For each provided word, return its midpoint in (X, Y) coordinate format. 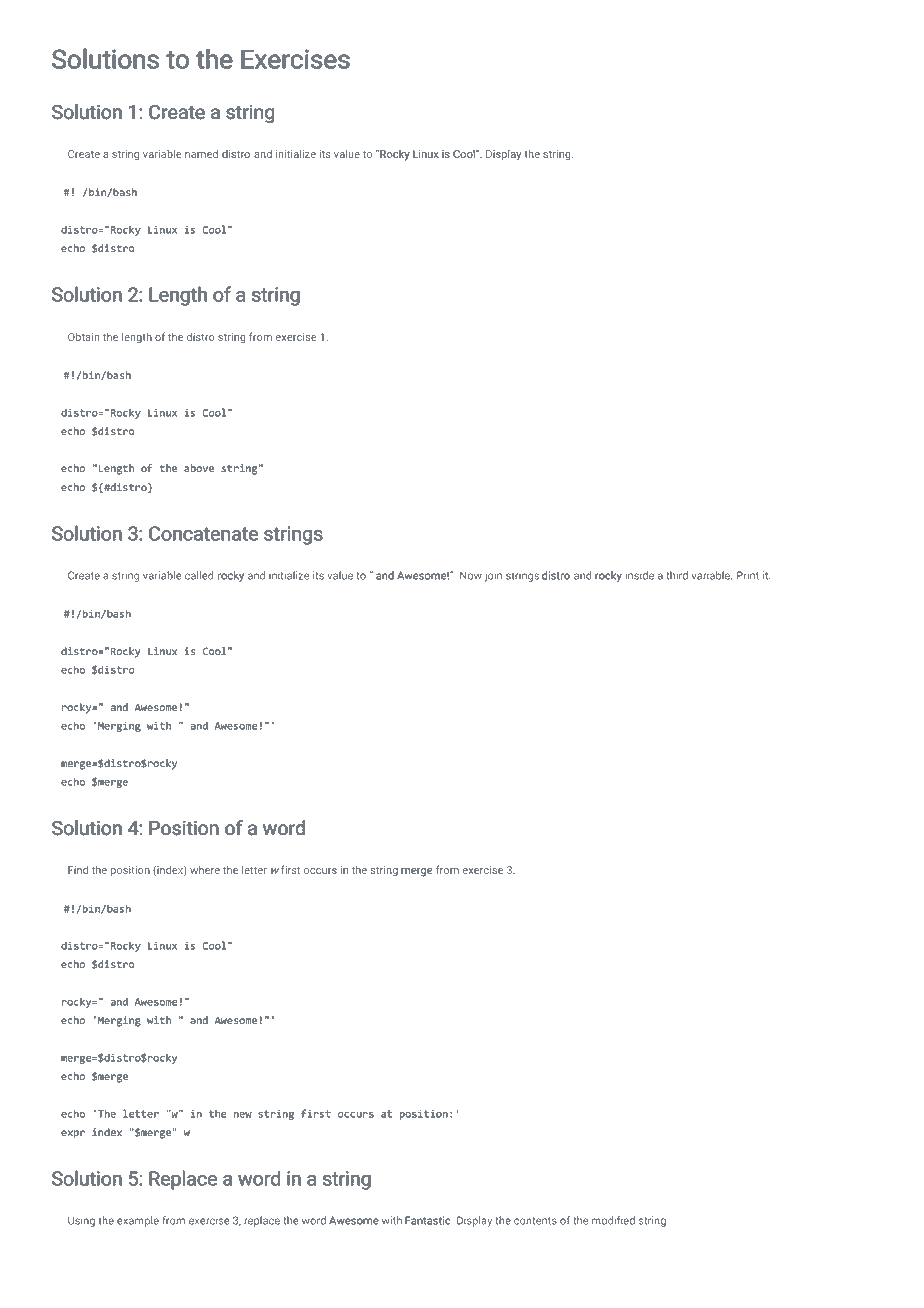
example (138, 1221)
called (199, 575)
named (201, 154)
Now (471, 575)
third (677, 575)
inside (639, 575)
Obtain (84, 337)
